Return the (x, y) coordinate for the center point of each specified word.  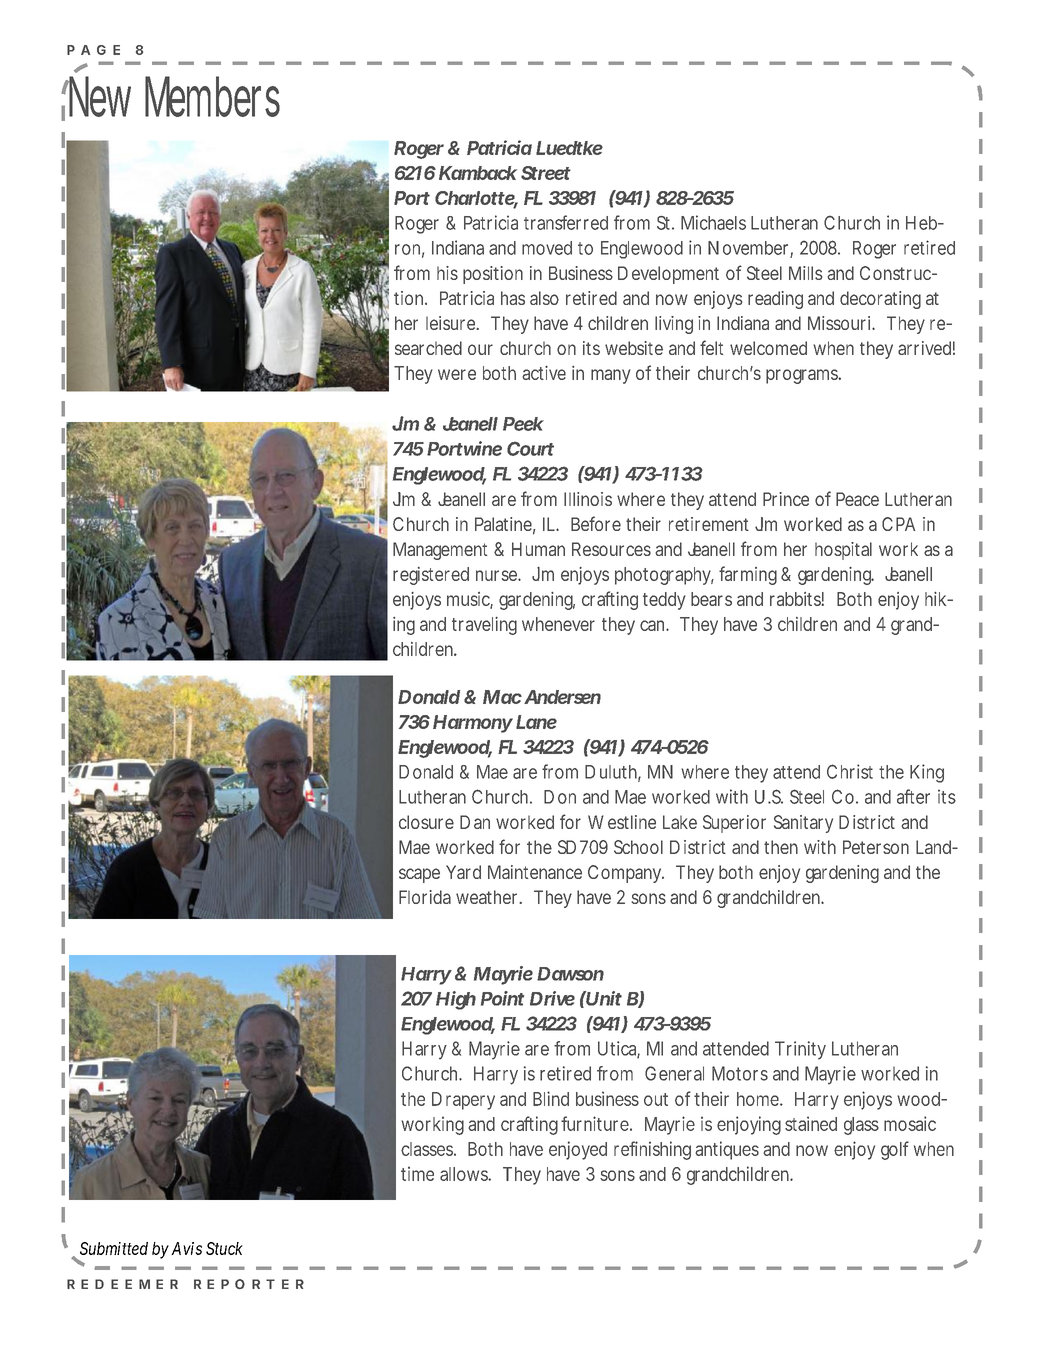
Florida (425, 897)
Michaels (713, 222)
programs (803, 376)
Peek (523, 424)
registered (431, 576)
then (781, 847)
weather (488, 897)
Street (546, 173)
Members (212, 96)
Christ (850, 771)
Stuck (224, 1248)
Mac (502, 697)
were (457, 374)
